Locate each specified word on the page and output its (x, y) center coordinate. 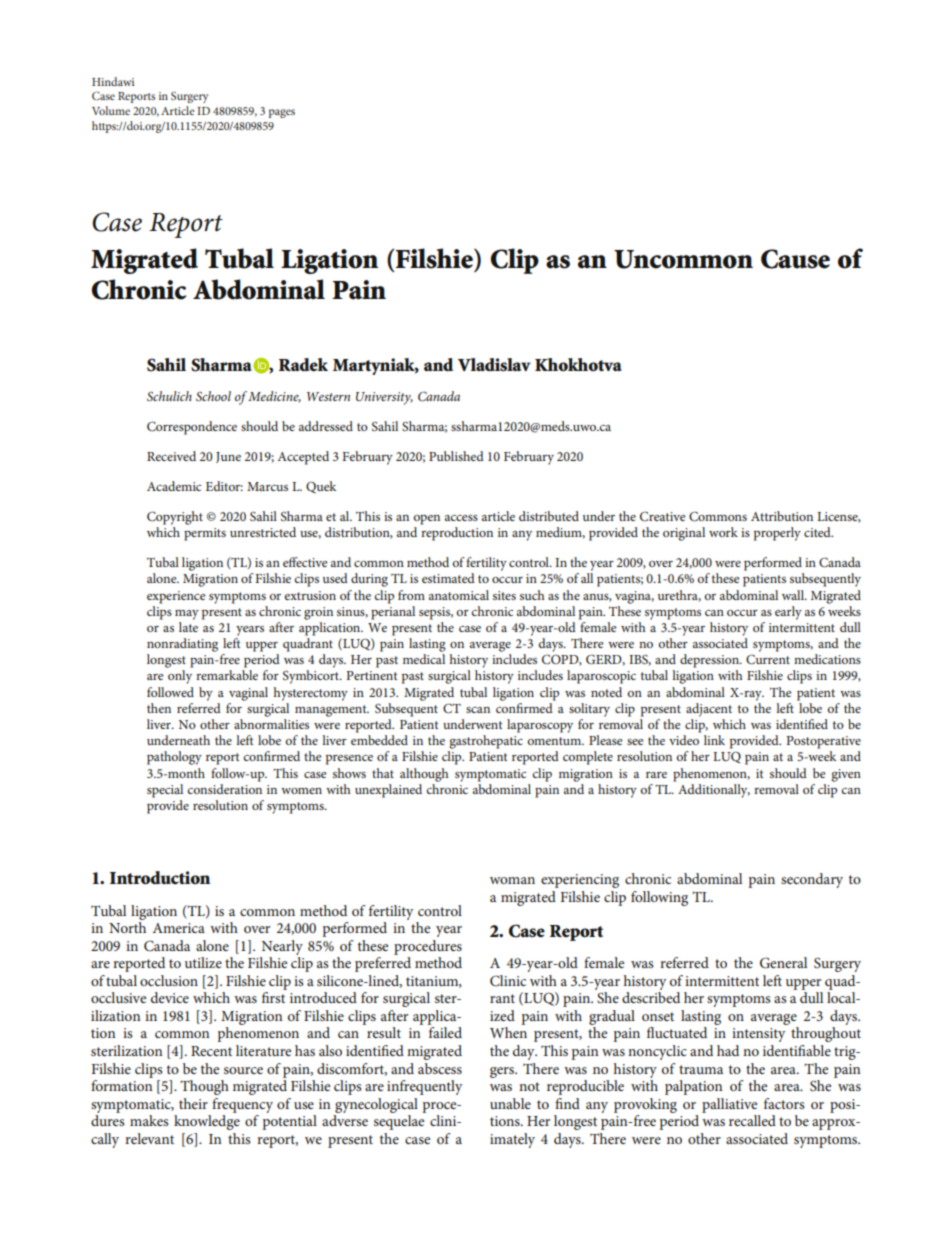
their (193, 1103)
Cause (795, 259)
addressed (326, 426)
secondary (812, 880)
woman (512, 880)
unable (510, 1103)
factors (784, 1103)
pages (281, 113)
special (165, 791)
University (384, 398)
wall (794, 595)
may (187, 615)
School (213, 396)
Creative (663, 516)
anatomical (459, 595)
